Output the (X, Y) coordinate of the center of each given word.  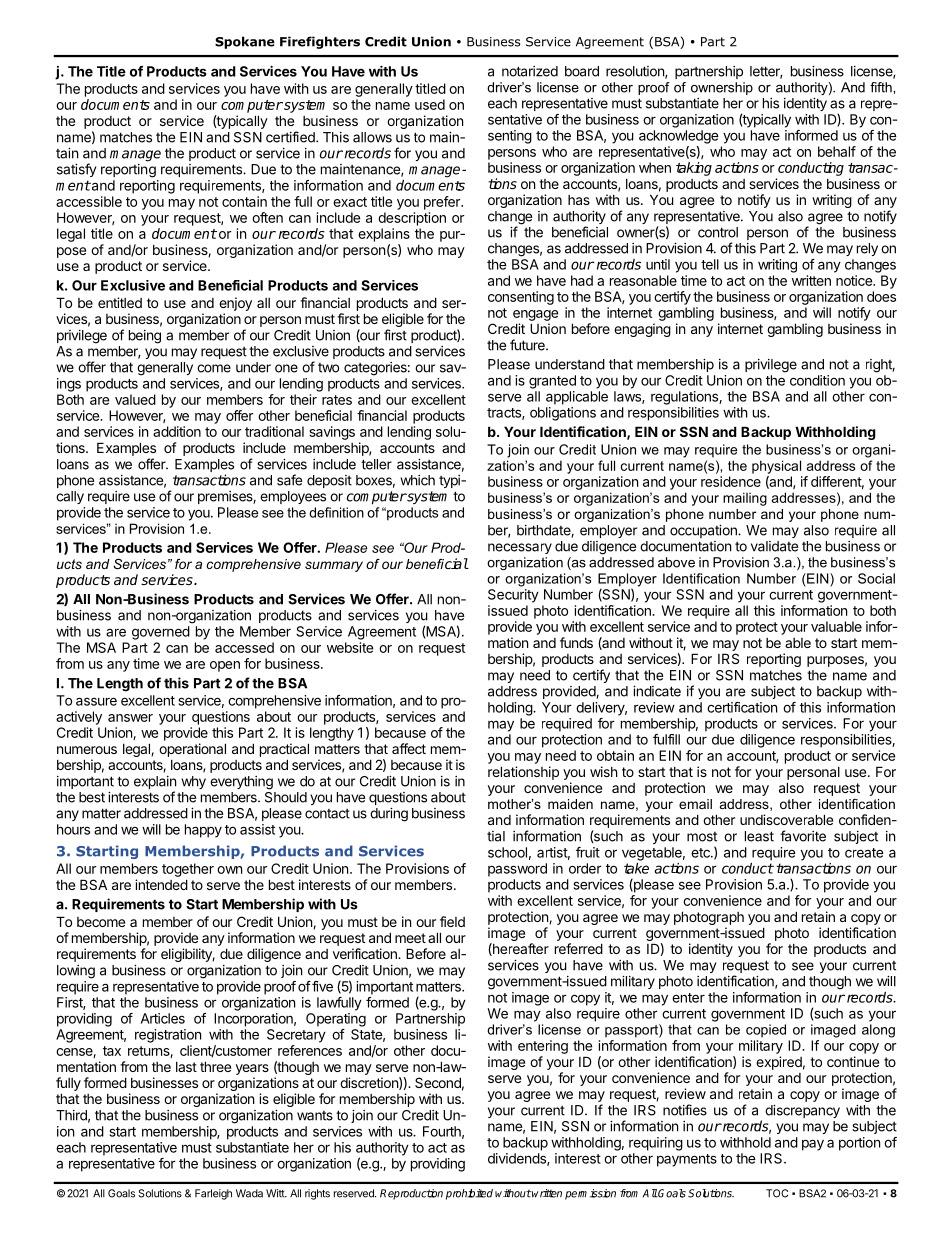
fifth (882, 87)
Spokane (245, 42)
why (193, 782)
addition (177, 431)
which (417, 480)
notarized (530, 71)
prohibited (469, 1194)
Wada (249, 1193)
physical (776, 467)
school (507, 852)
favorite (803, 836)
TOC (777, 1193)
